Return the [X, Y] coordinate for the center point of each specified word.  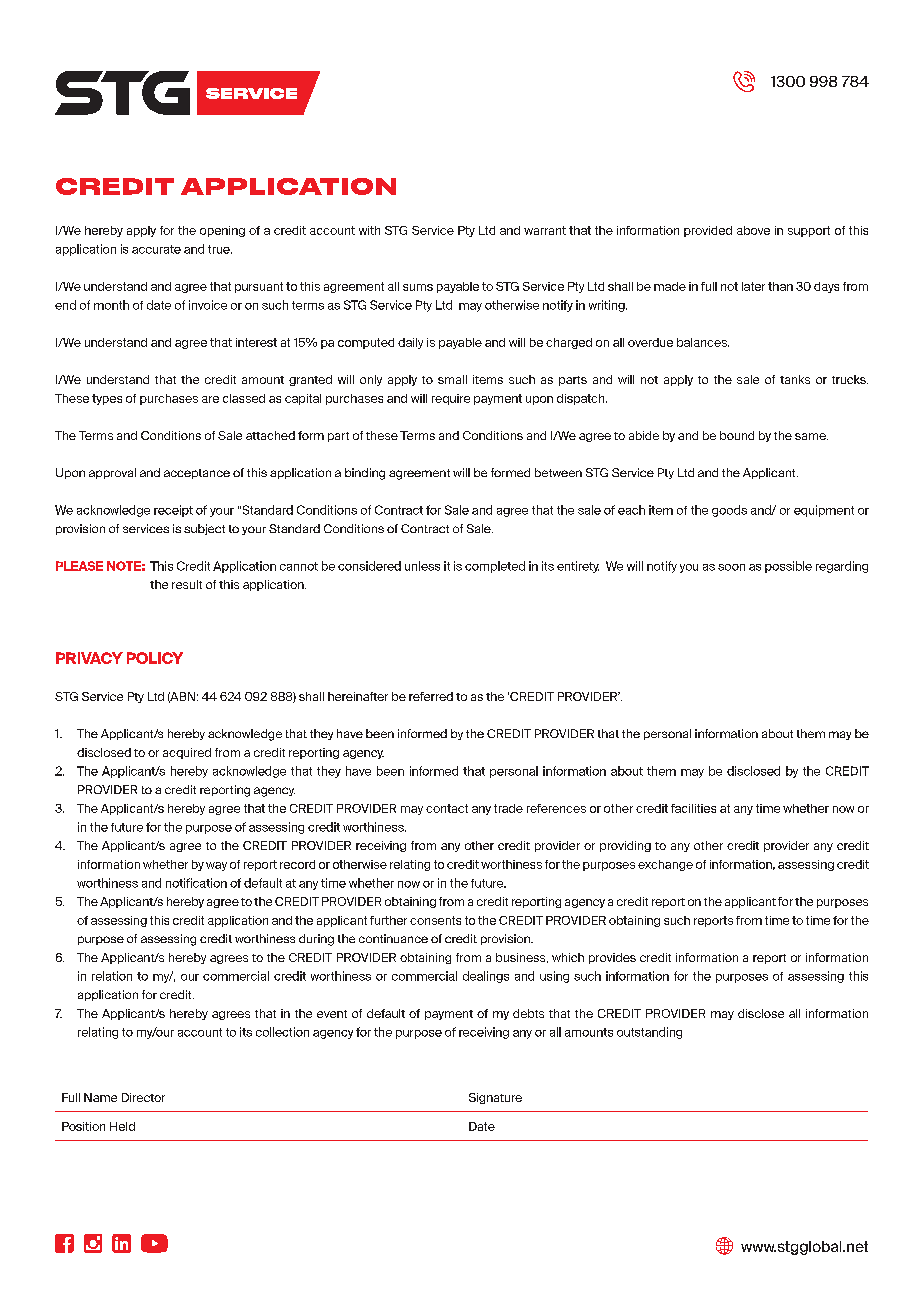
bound [737, 435]
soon [731, 567]
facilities [693, 808]
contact [447, 808]
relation [112, 976]
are [210, 399]
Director [143, 1097]
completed [495, 567]
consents [435, 920]
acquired [187, 753]
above [753, 230]
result [187, 584]
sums [418, 287]
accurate [156, 249]
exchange [665, 865]
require [451, 399]
